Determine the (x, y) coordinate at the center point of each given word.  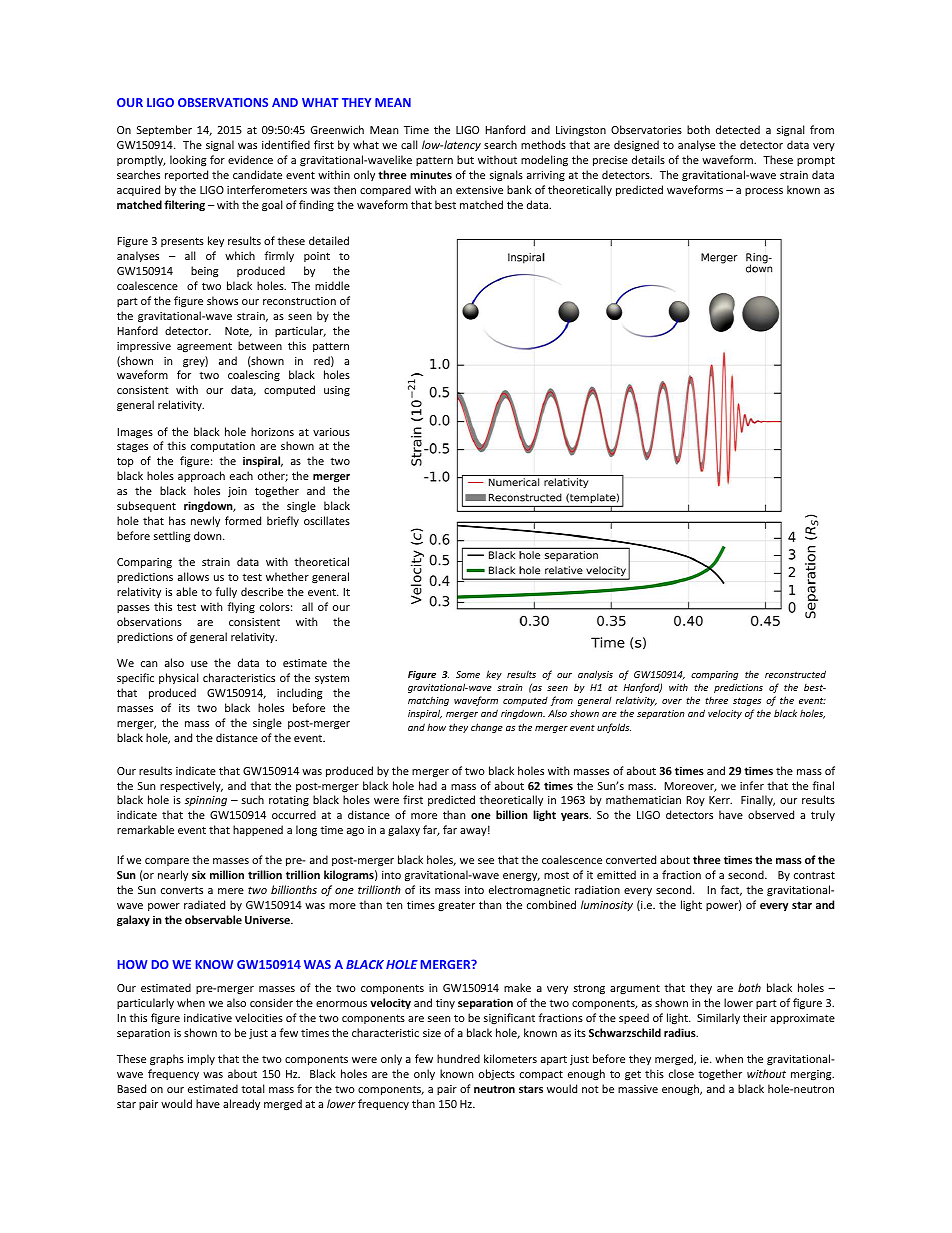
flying (241, 607)
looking (188, 161)
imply (201, 1059)
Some (468, 674)
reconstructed (795, 674)
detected (738, 129)
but (465, 159)
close (681, 1073)
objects (497, 1074)
